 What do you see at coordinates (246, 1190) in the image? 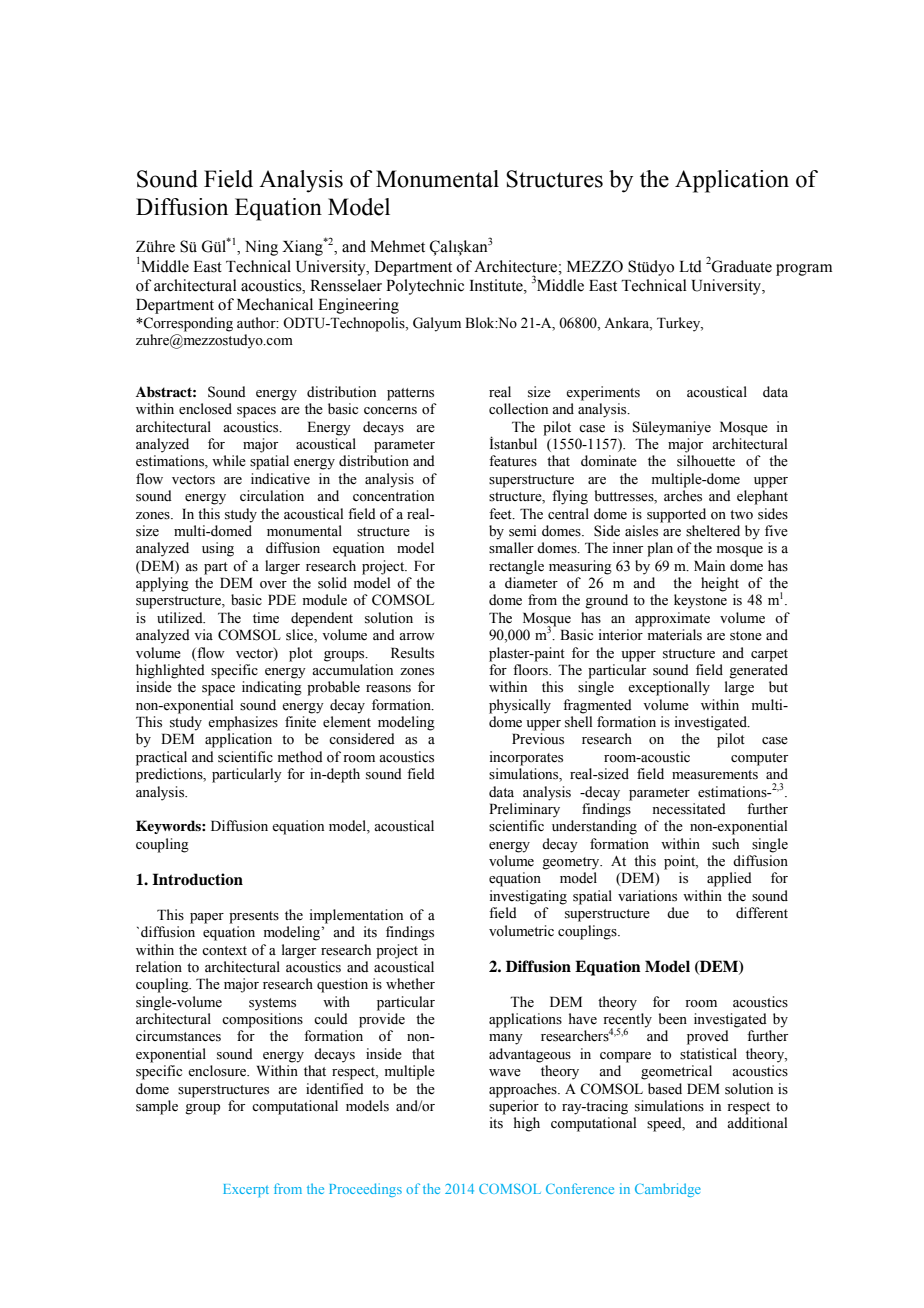
I see `Excerpt` at bounding box center [246, 1190].
